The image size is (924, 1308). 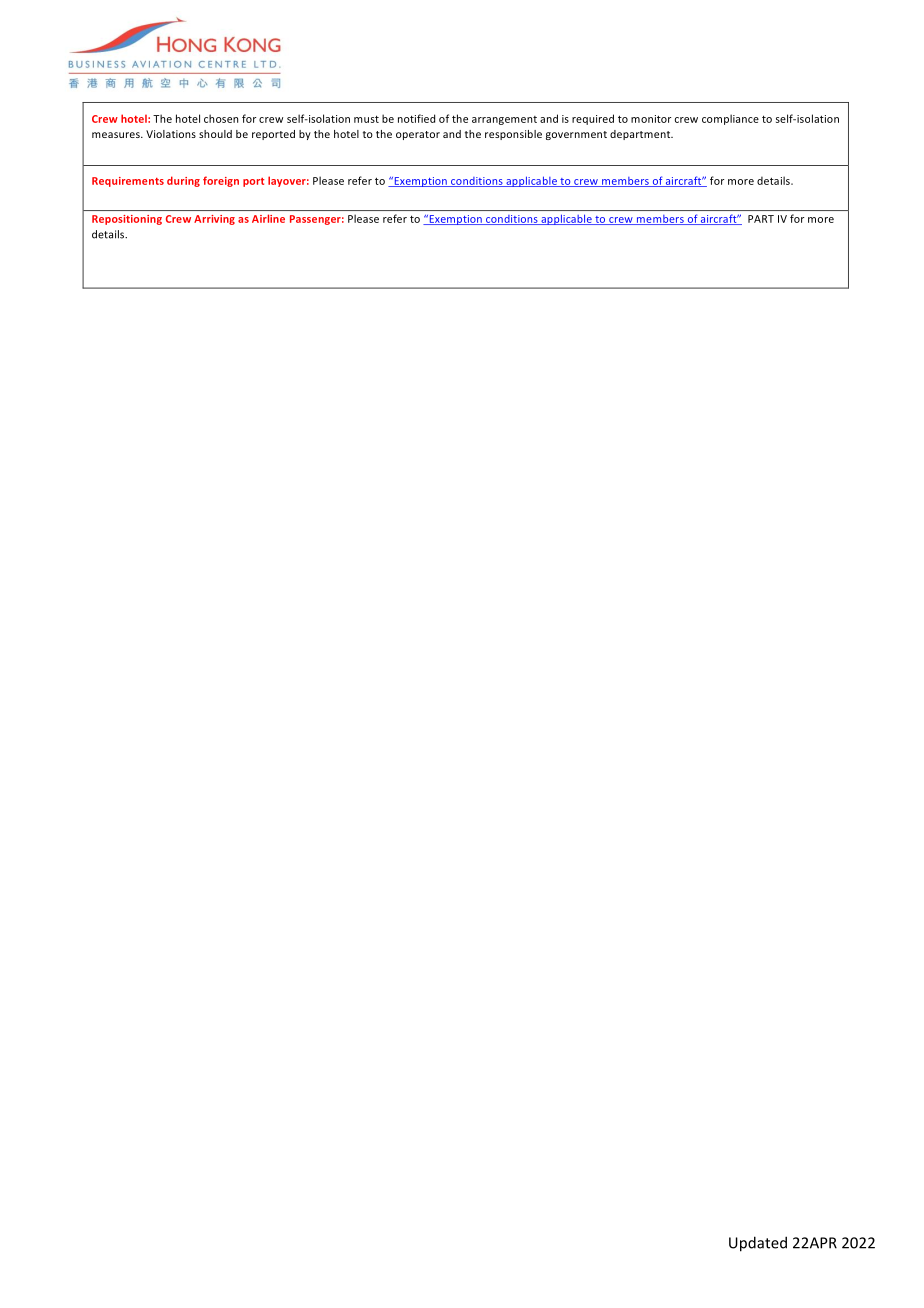 I want to click on Updated, so click(x=758, y=1244).
